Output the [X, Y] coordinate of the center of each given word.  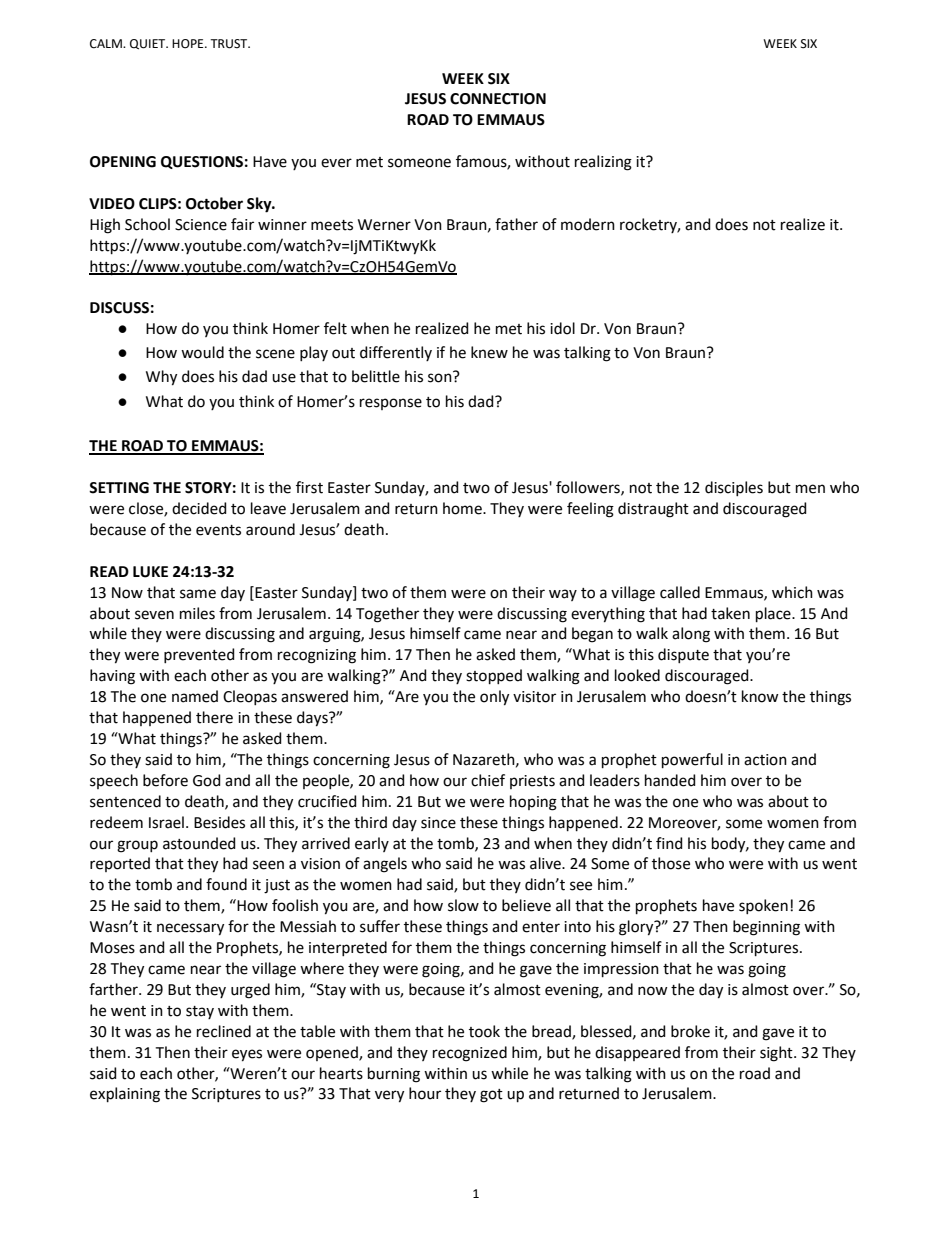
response [391, 404]
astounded [199, 843]
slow [463, 905]
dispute [683, 655]
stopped [494, 676]
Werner [384, 225]
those [671, 863]
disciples [734, 488]
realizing [603, 163]
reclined [224, 1031]
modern [588, 224]
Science [201, 225]
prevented [199, 655]
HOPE [189, 44]
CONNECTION [498, 99]
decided [199, 508]
